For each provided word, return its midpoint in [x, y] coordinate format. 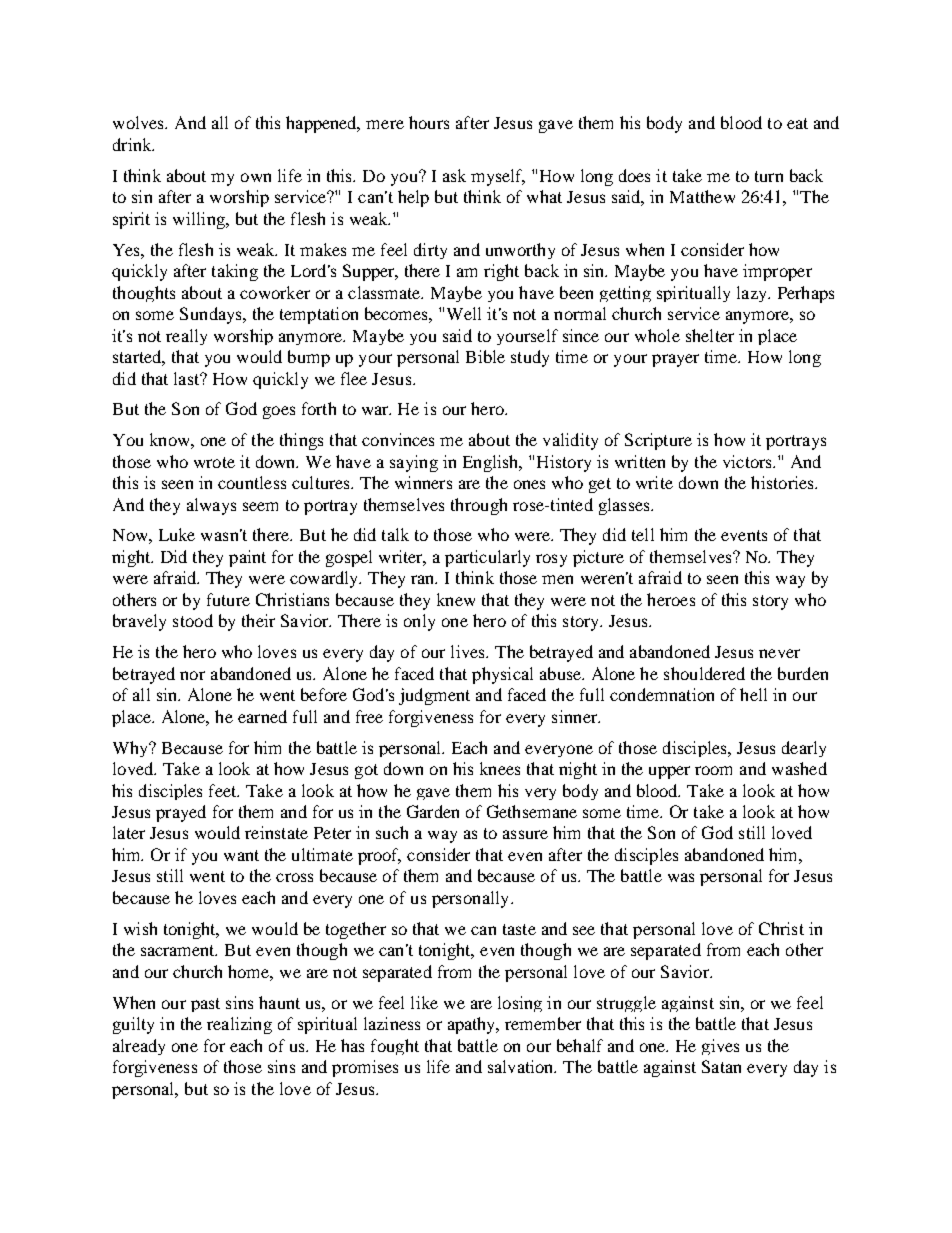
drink [133, 144]
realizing [239, 1025]
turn [769, 176]
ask [454, 175]
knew [456, 599]
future [228, 599]
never [779, 653]
